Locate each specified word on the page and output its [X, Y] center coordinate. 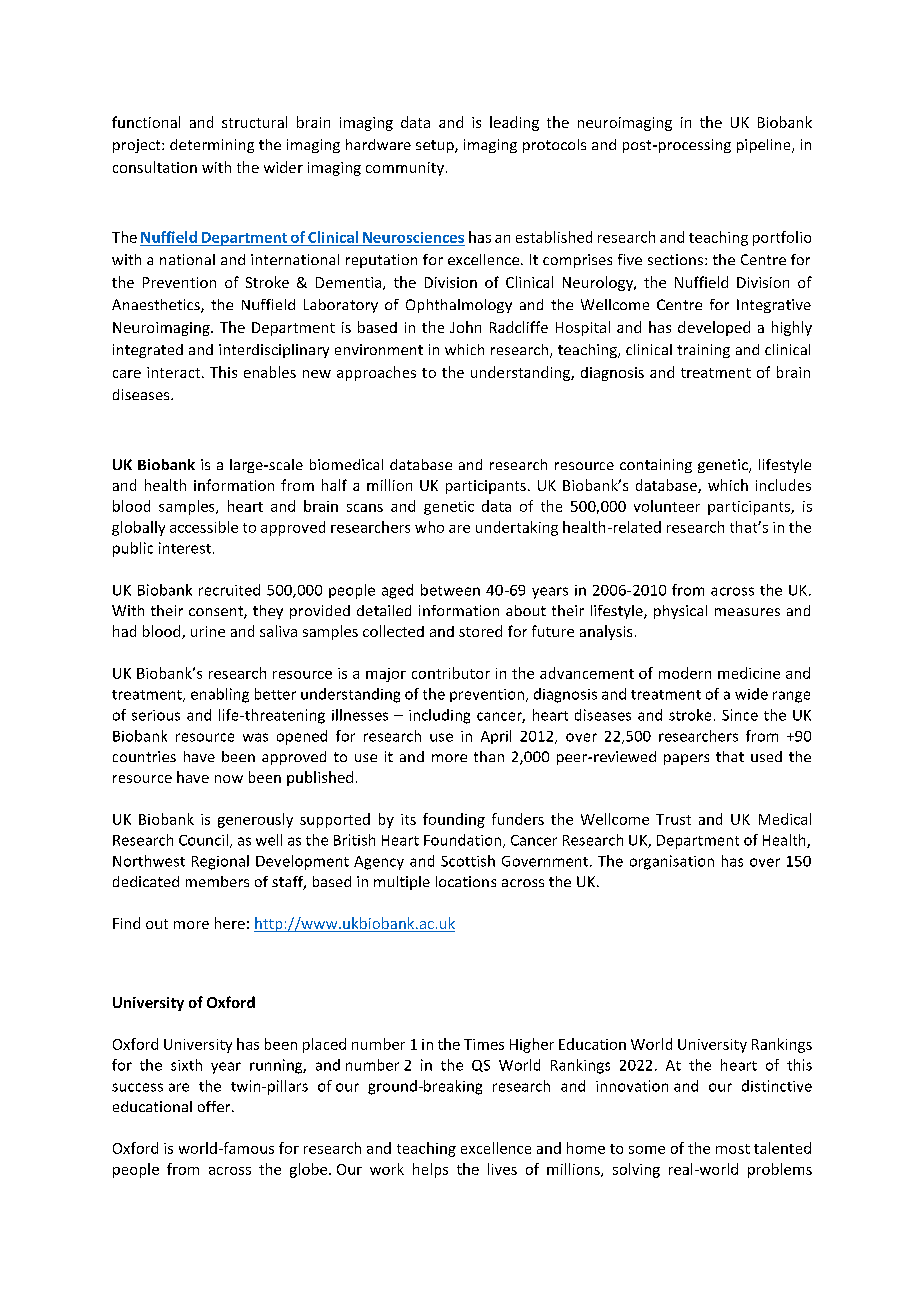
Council [203, 840]
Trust [673, 819]
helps [430, 1170]
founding [454, 820]
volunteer [667, 506]
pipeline [765, 146]
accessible [204, 527]
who [429, 527]
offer [215, 1106]
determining [212, 146]
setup [436, 146]
